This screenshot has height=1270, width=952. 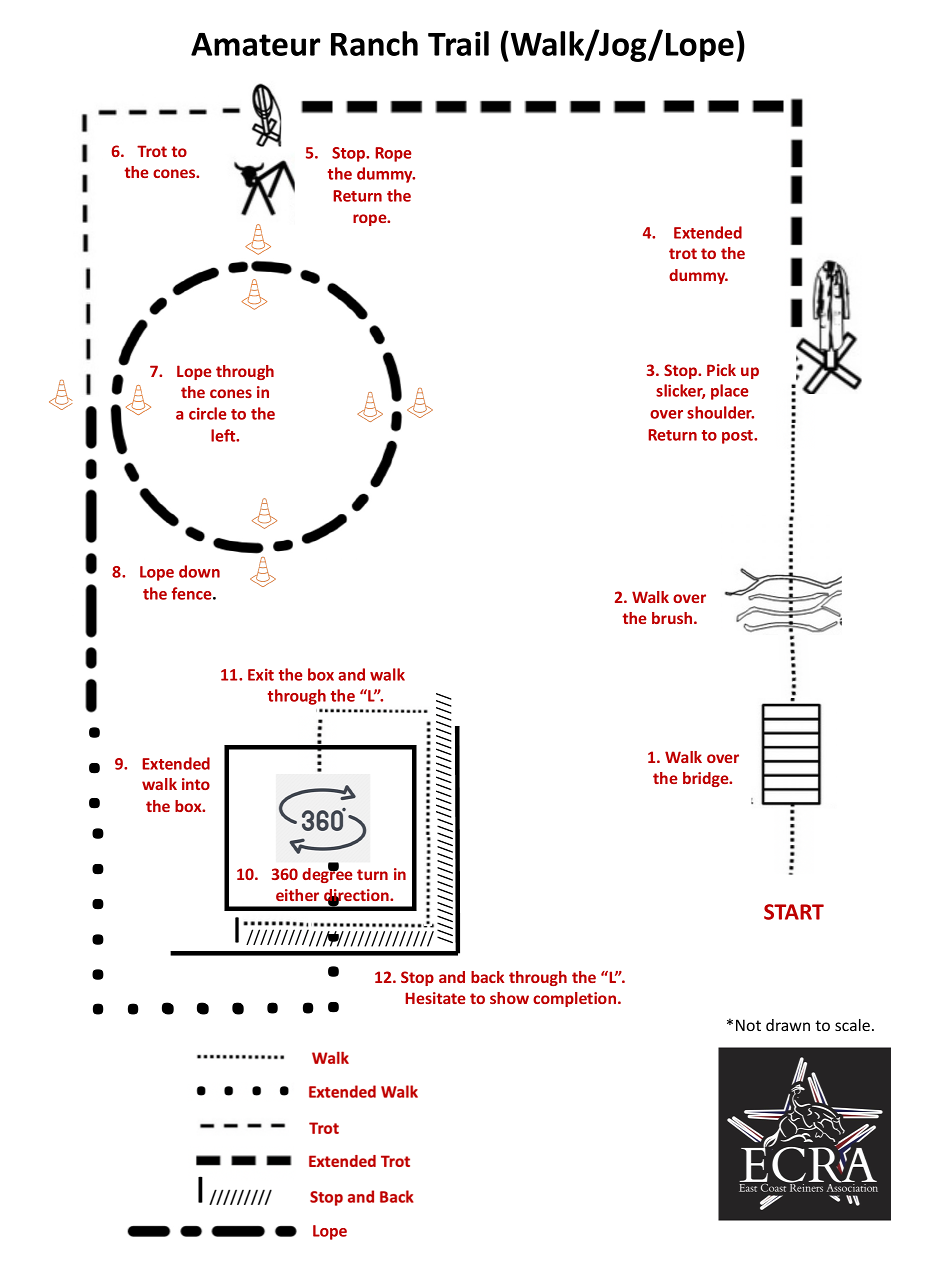 I want to click on Pick, so click(x=721, y=370).
